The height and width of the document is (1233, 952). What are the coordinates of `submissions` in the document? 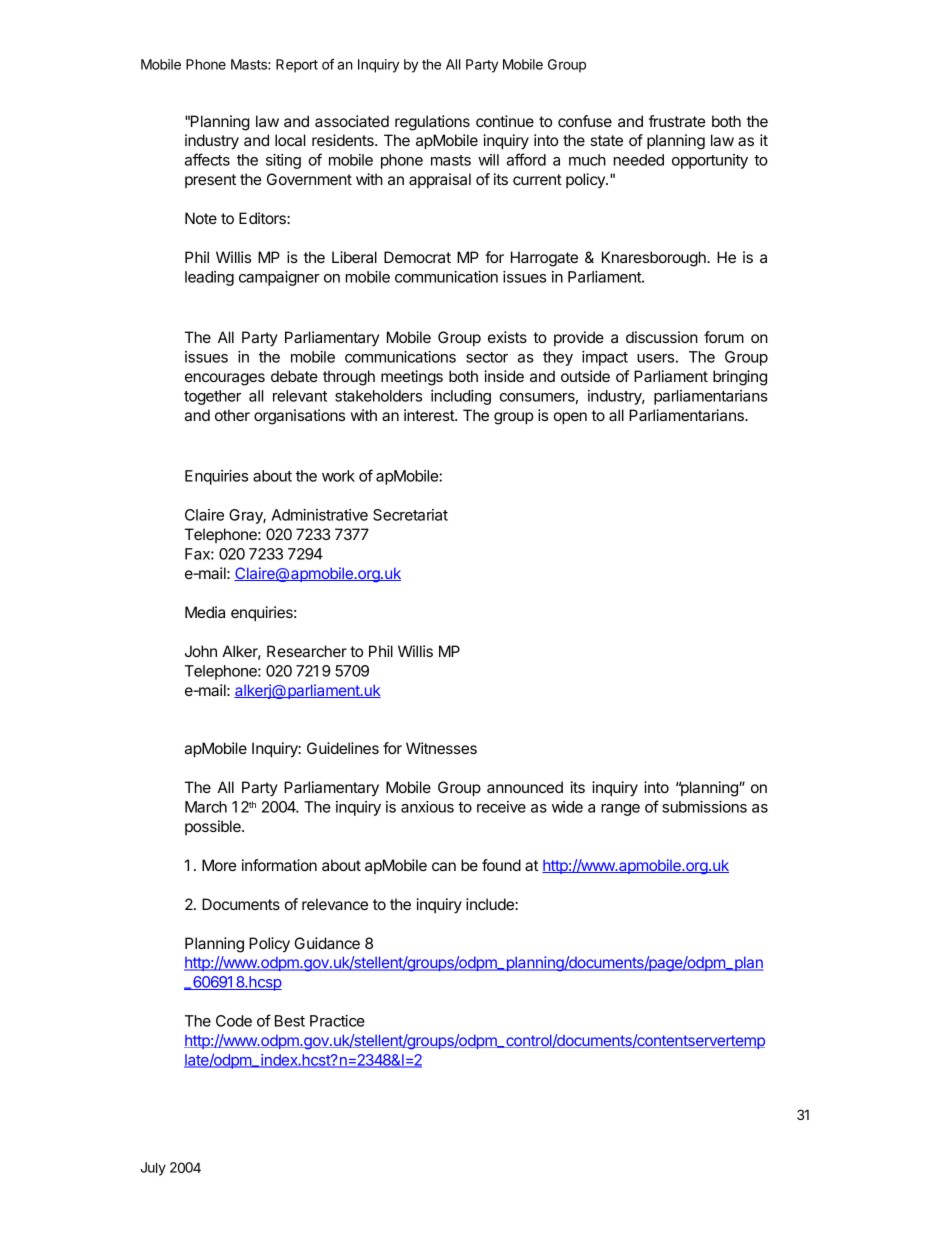 It's located at (704, 807).
